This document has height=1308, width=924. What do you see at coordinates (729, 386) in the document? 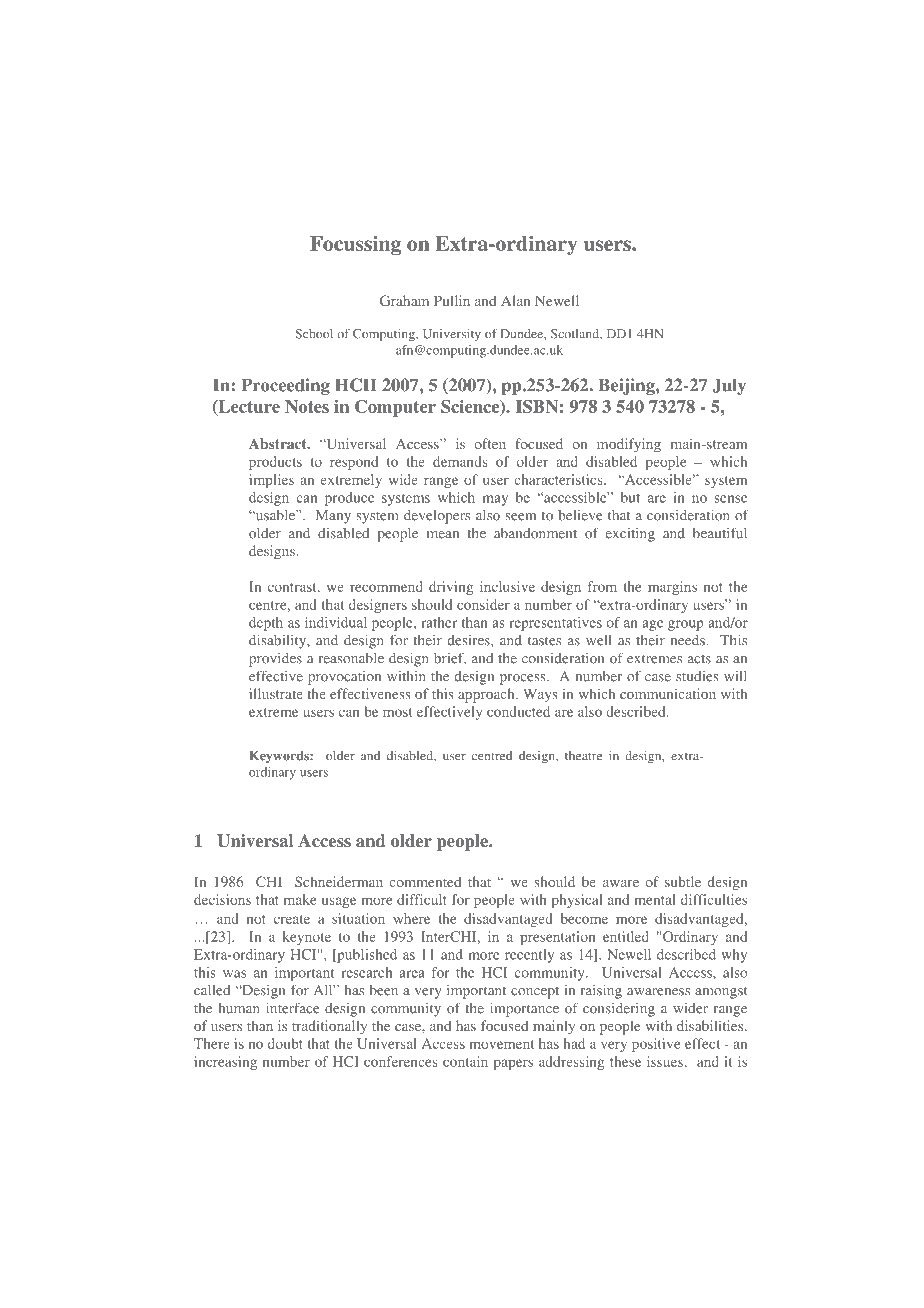
I see `July` at bounding box center [729, 386].
